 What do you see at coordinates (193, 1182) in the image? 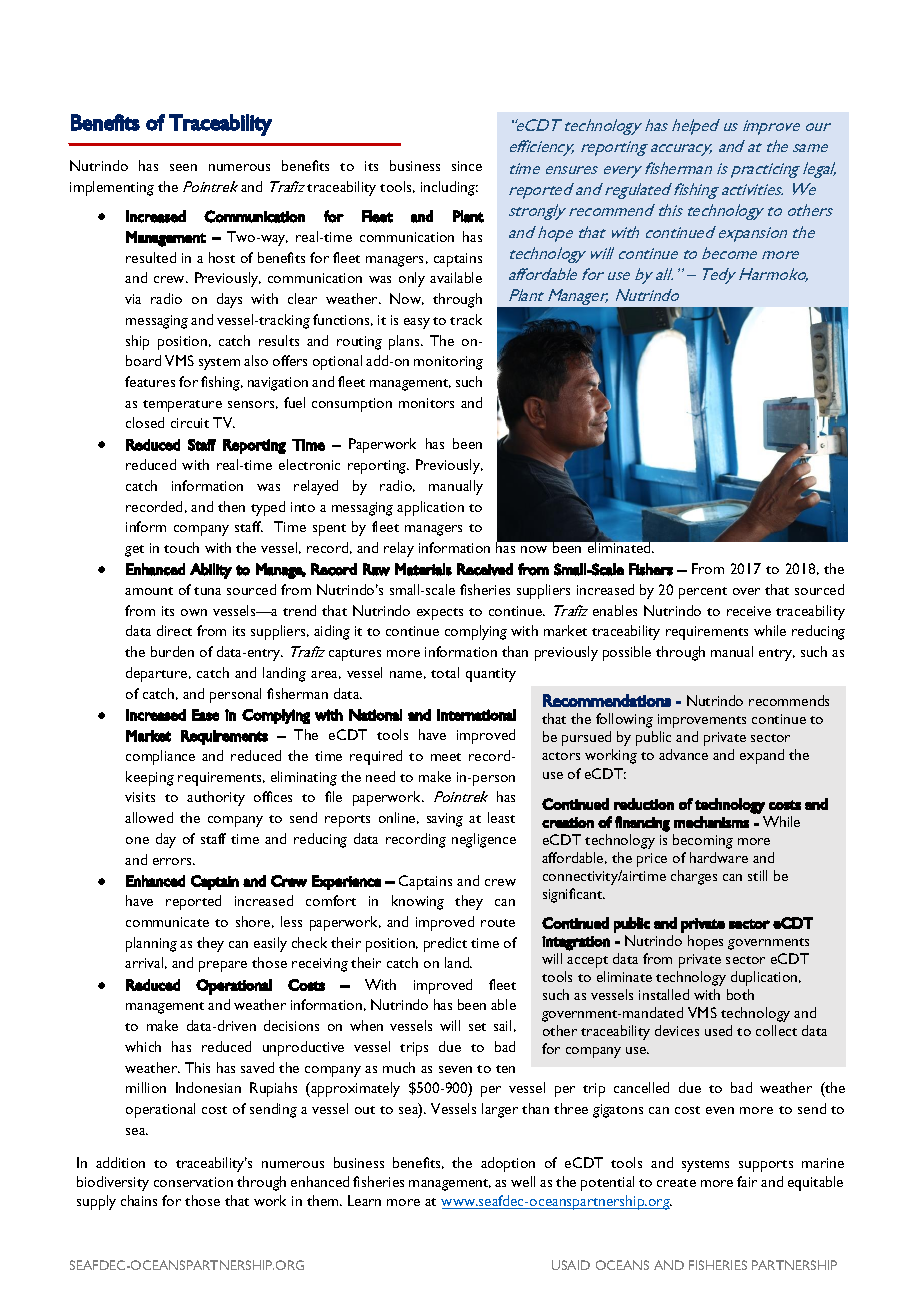
I see `conservation` at bounding box center [193, 1182].
